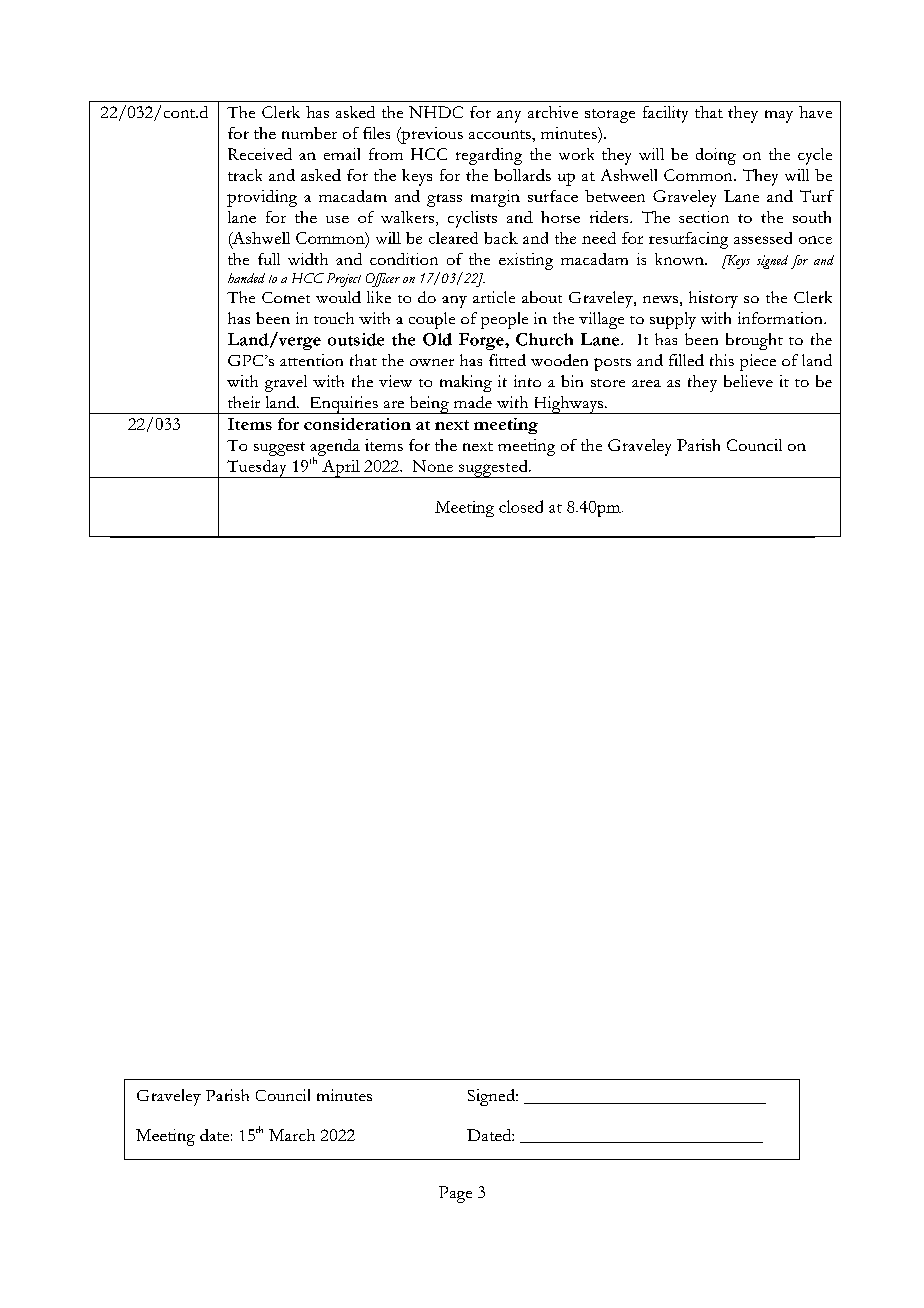 This document has height=1308, width=924. What do you see at coordinates (521, 506) in the document?
I see `closed` at bounding box center [521, 506].
